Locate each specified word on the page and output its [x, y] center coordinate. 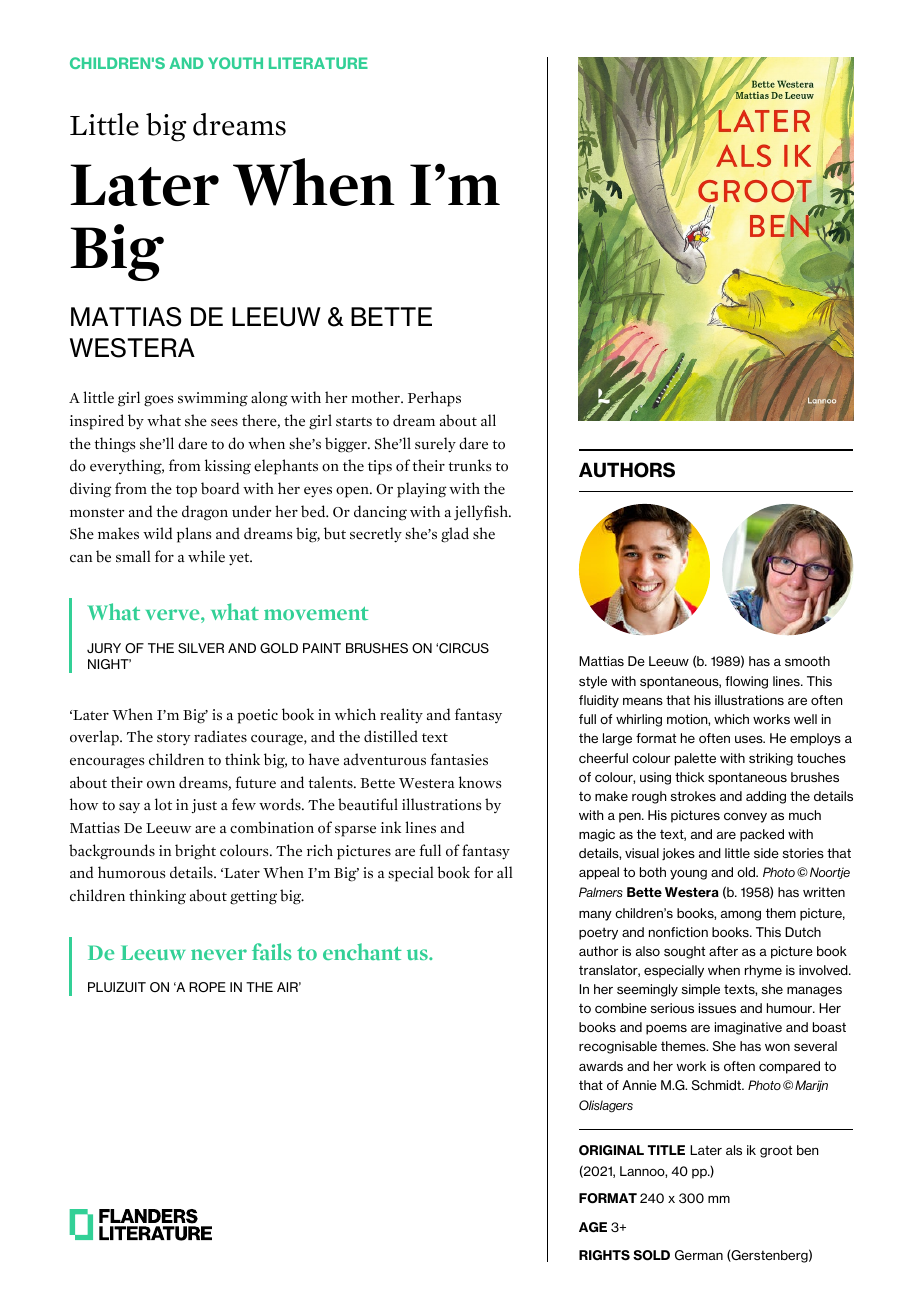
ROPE [207, 987]
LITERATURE [318, 63]
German [699, 1255]
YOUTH [235, 63]
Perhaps [434, 399]
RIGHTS [604, 1255]
